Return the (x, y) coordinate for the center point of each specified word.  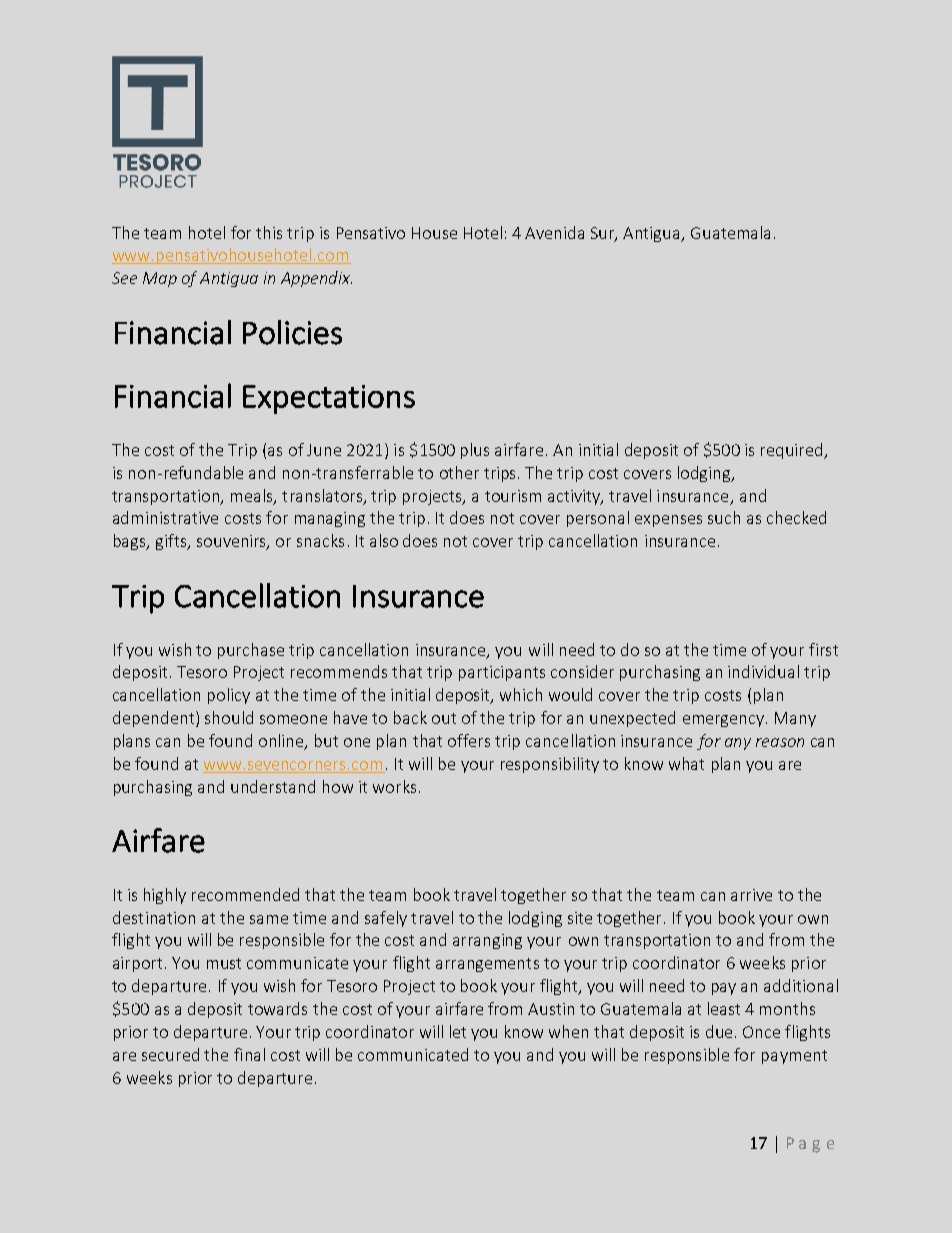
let (458, 1031)
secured (170, 1054)
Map (160, 279)
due (719, 1031)
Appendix (316, 279)
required (793, 451)
